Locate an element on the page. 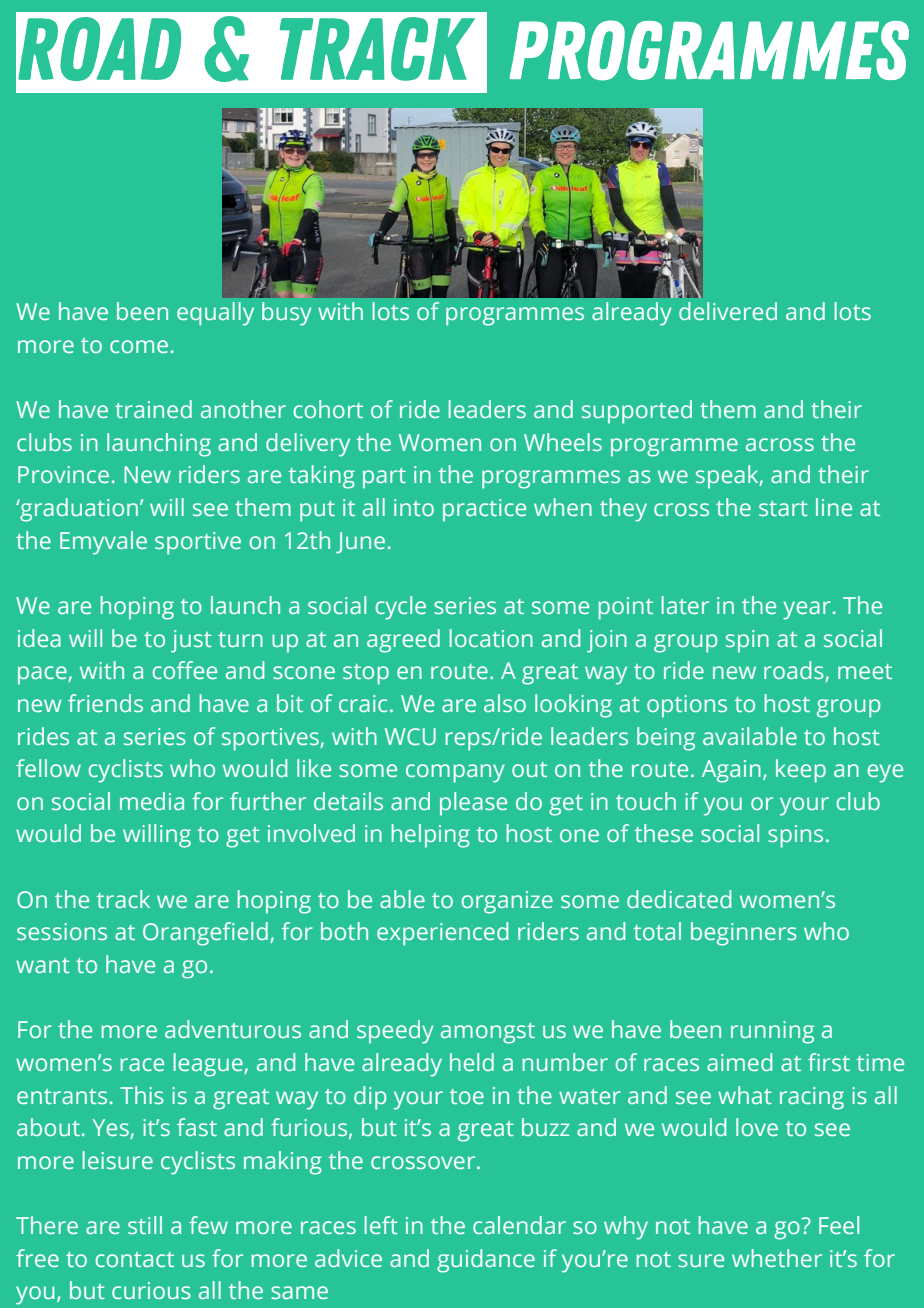 This image has width=924, height=1308. beginners is located at coordinates (744, 934).
